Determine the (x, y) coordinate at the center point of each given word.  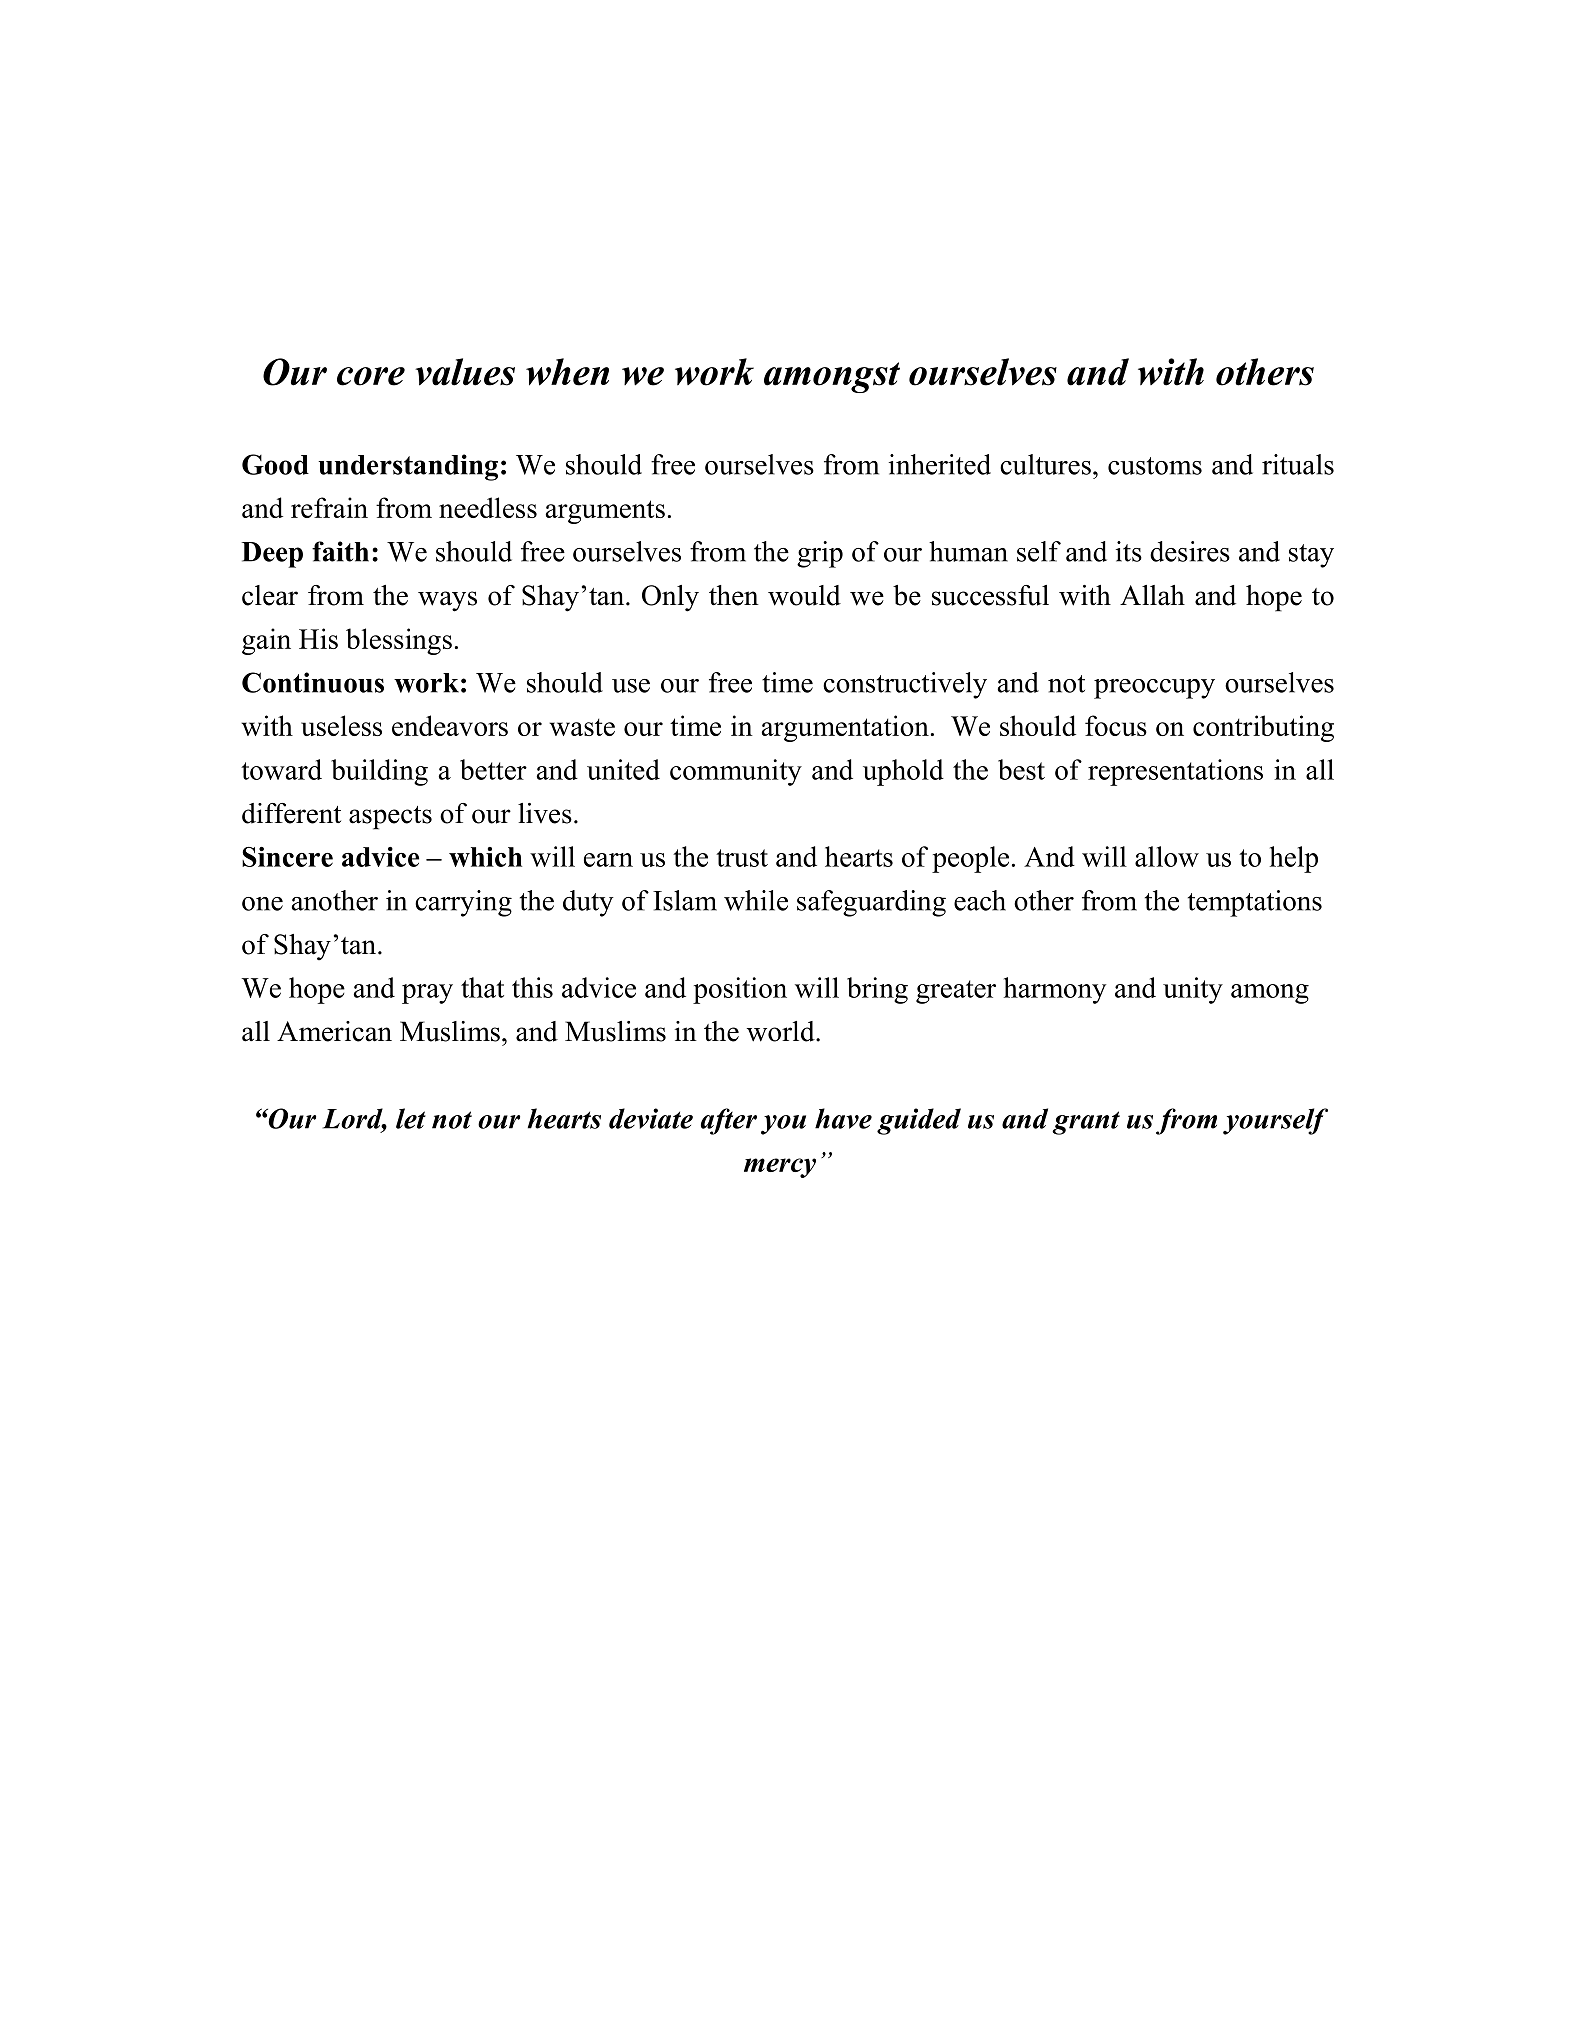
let (411, 1118)
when (567, 372)
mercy (780, 1168)
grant (1086, 1123)
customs (1155, 466)
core (371, 376)
